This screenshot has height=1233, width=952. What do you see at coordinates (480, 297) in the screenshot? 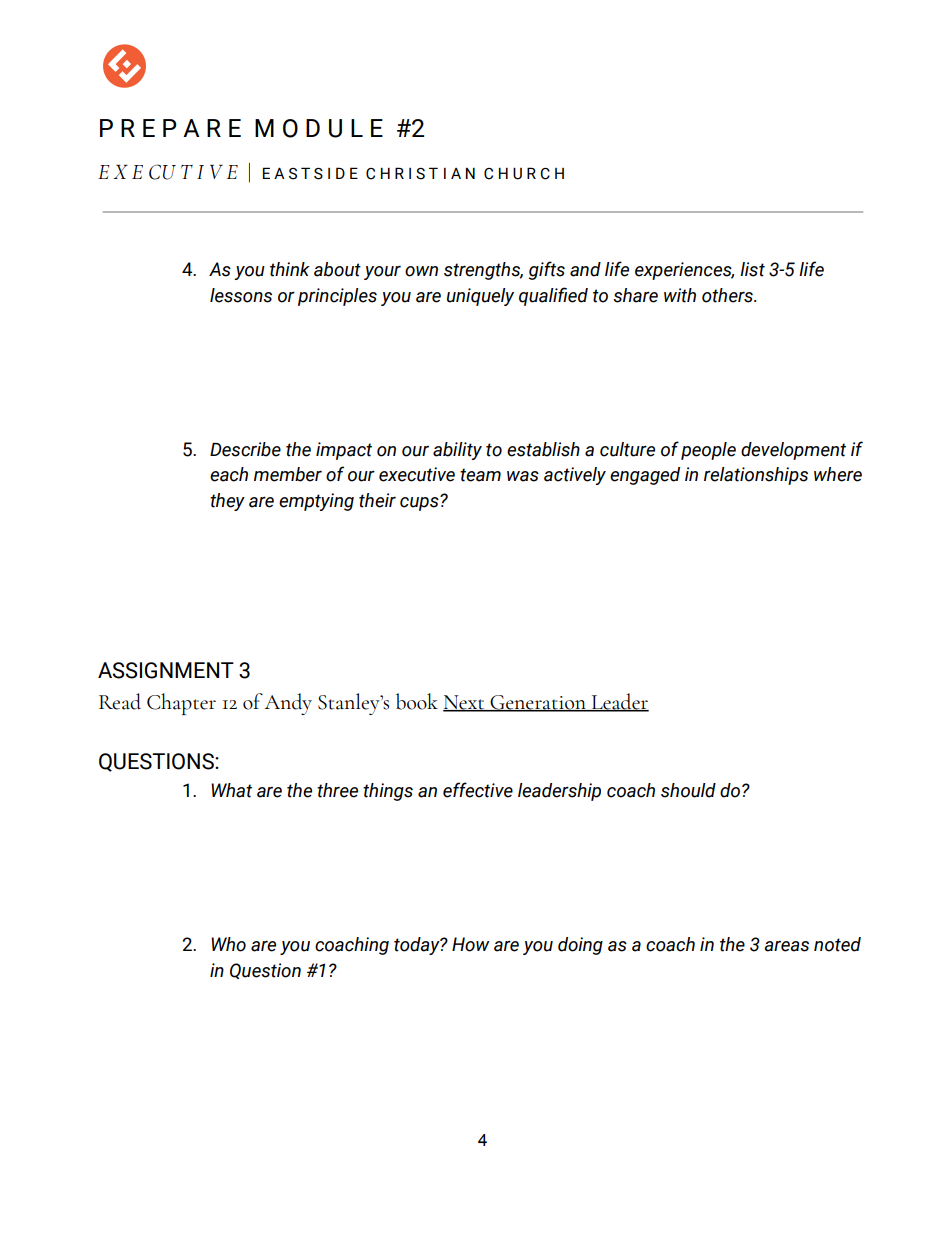
I see `uniquely` at bounding box center [480, 297].
